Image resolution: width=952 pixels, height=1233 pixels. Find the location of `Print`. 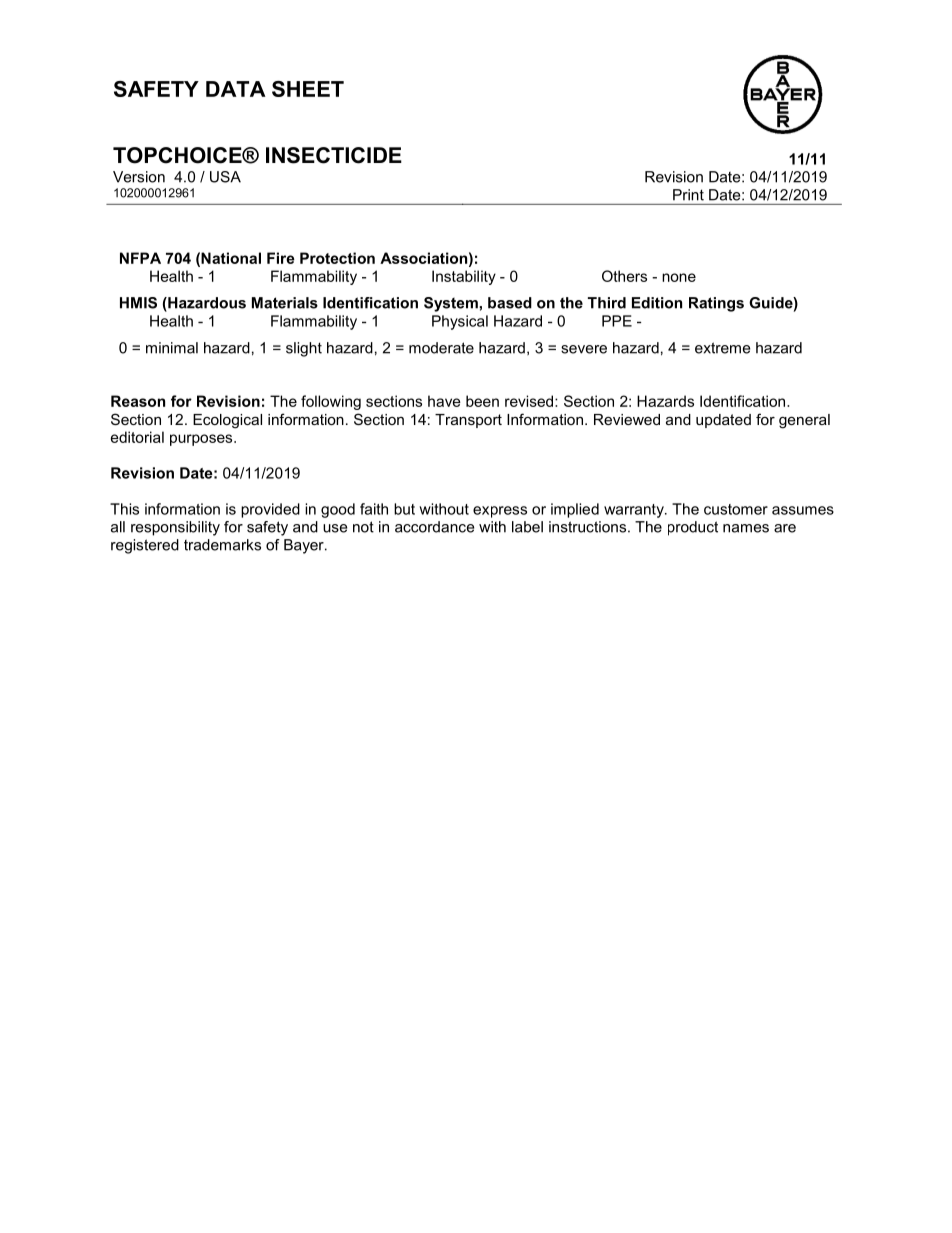

Print is located at coordinates (688, 195).
